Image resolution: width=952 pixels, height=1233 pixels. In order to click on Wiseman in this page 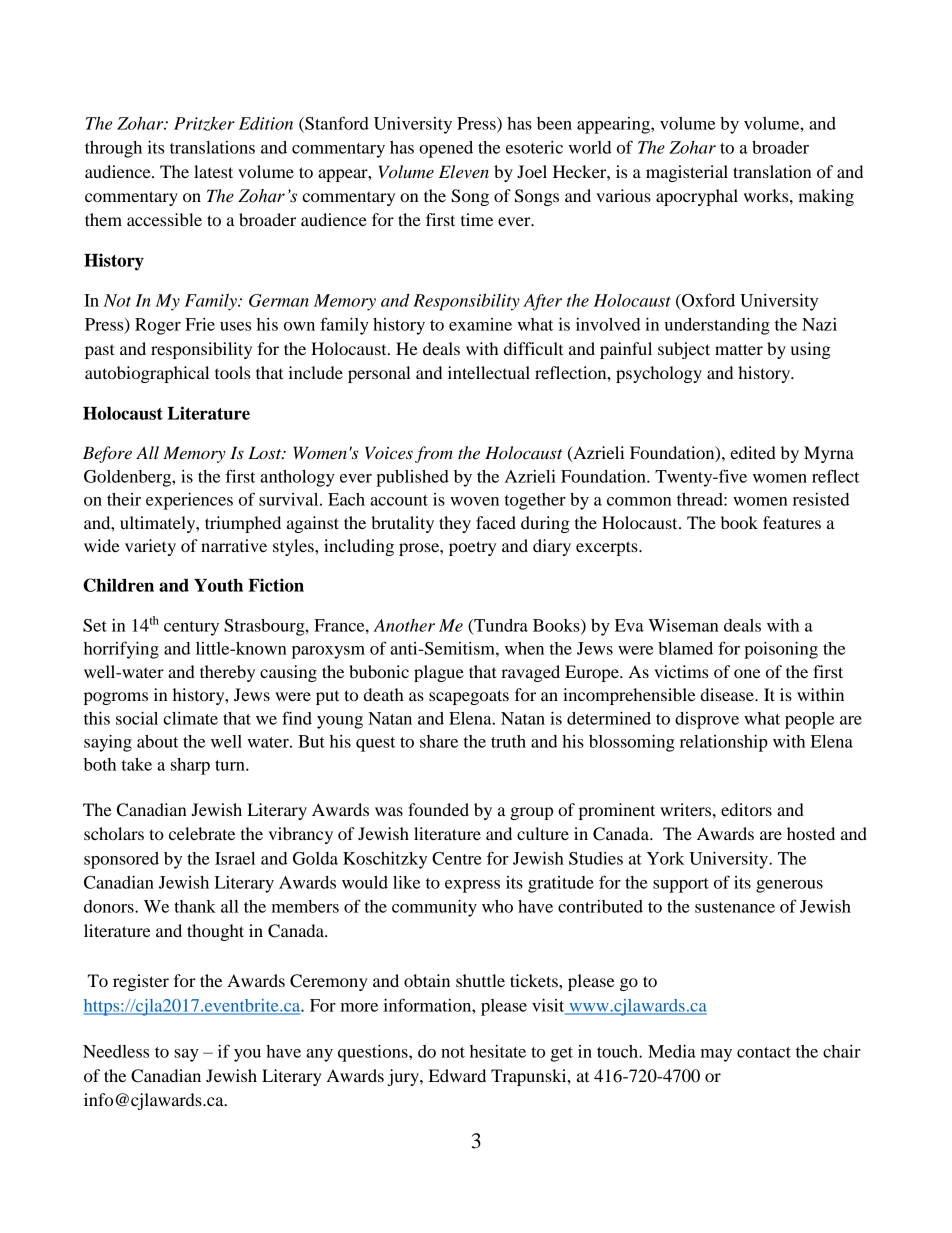, I will do `click(683, 625)`.
